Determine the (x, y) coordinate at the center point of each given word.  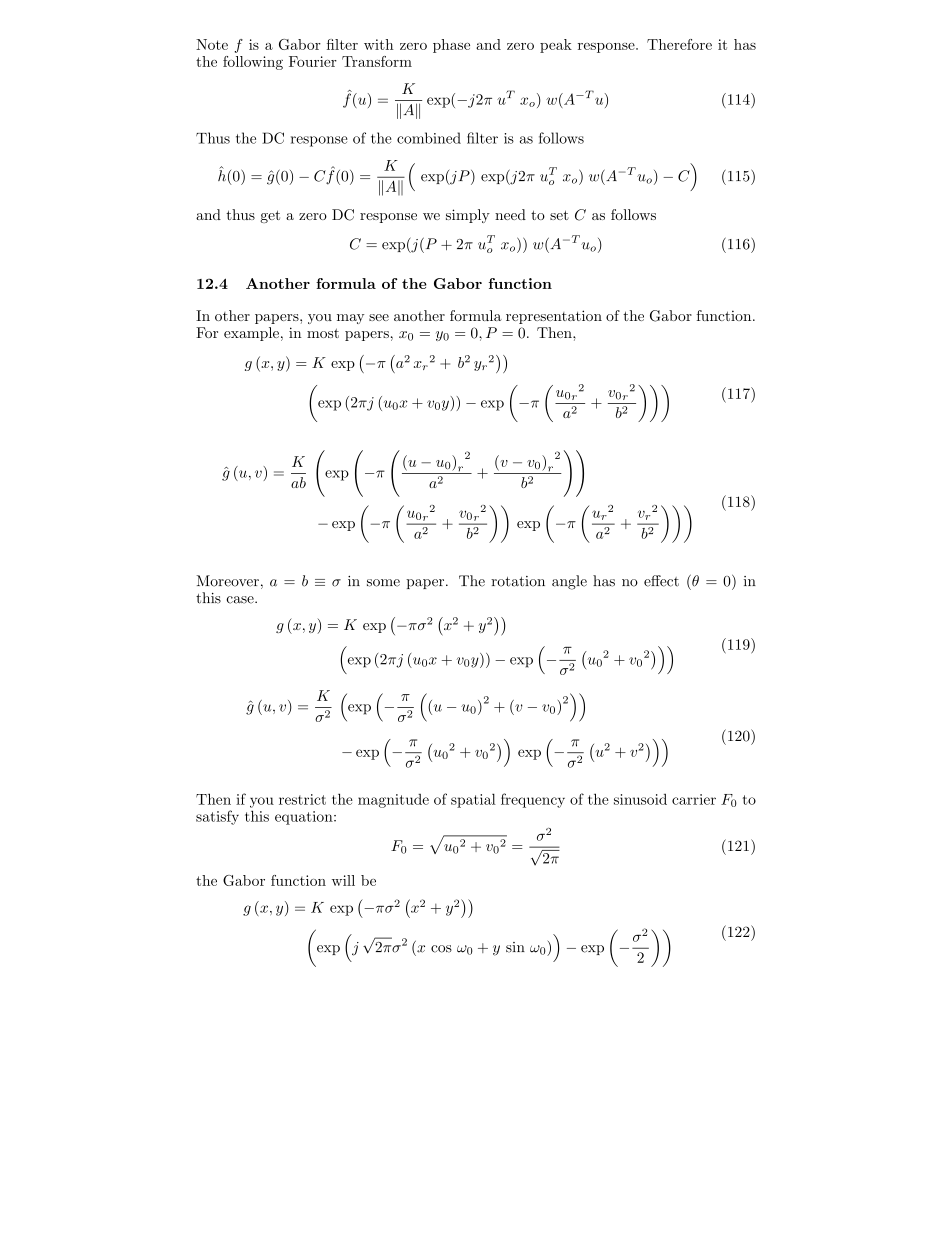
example (251, 334)
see (379, 317)
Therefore (679, 44)
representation (554, 317)
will (343, 880)
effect (661, 581)
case (241, 600)
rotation (518, 581)
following (253, 63)
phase (451, 46)
